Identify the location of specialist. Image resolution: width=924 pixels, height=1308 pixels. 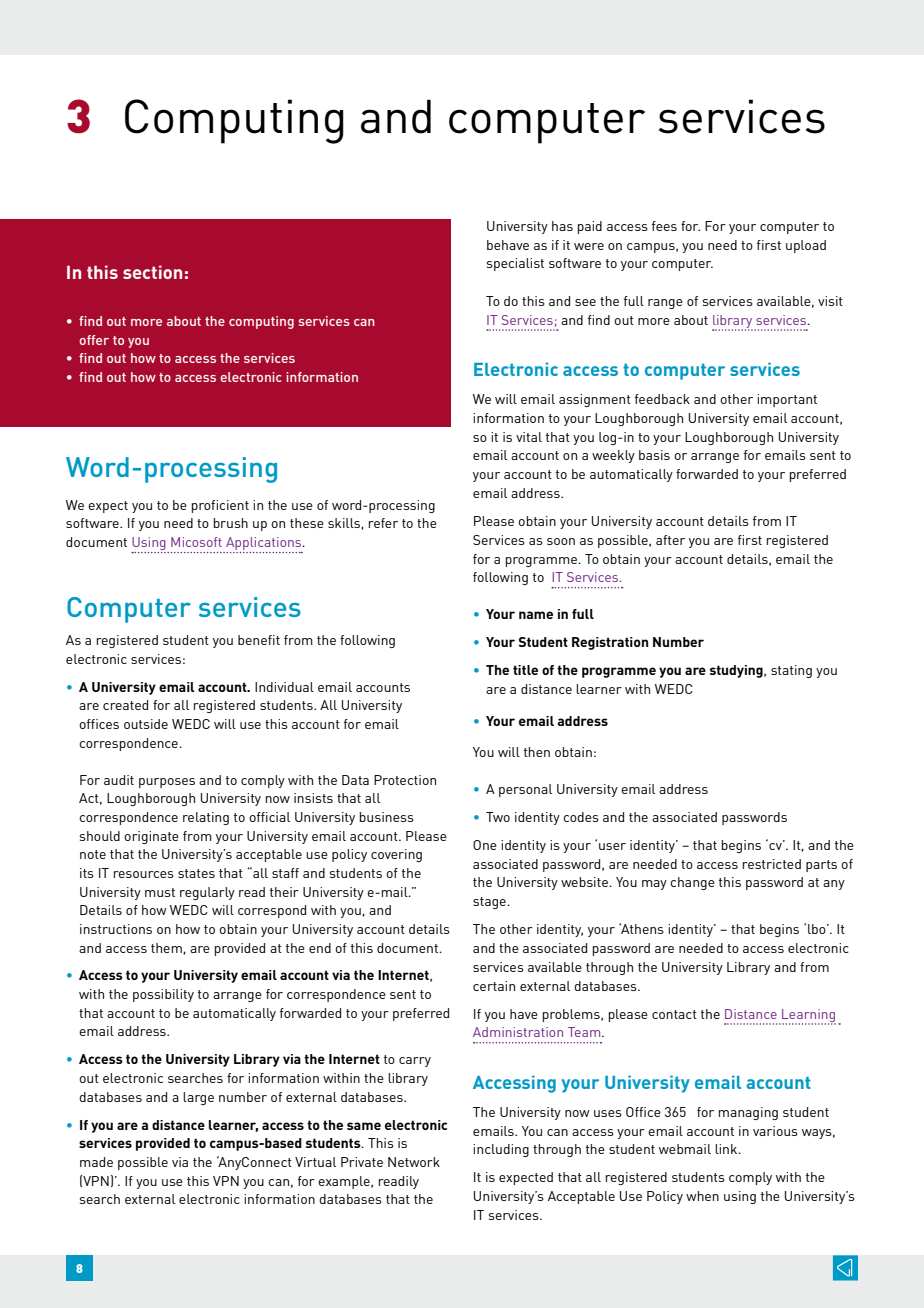
(515, 264).
